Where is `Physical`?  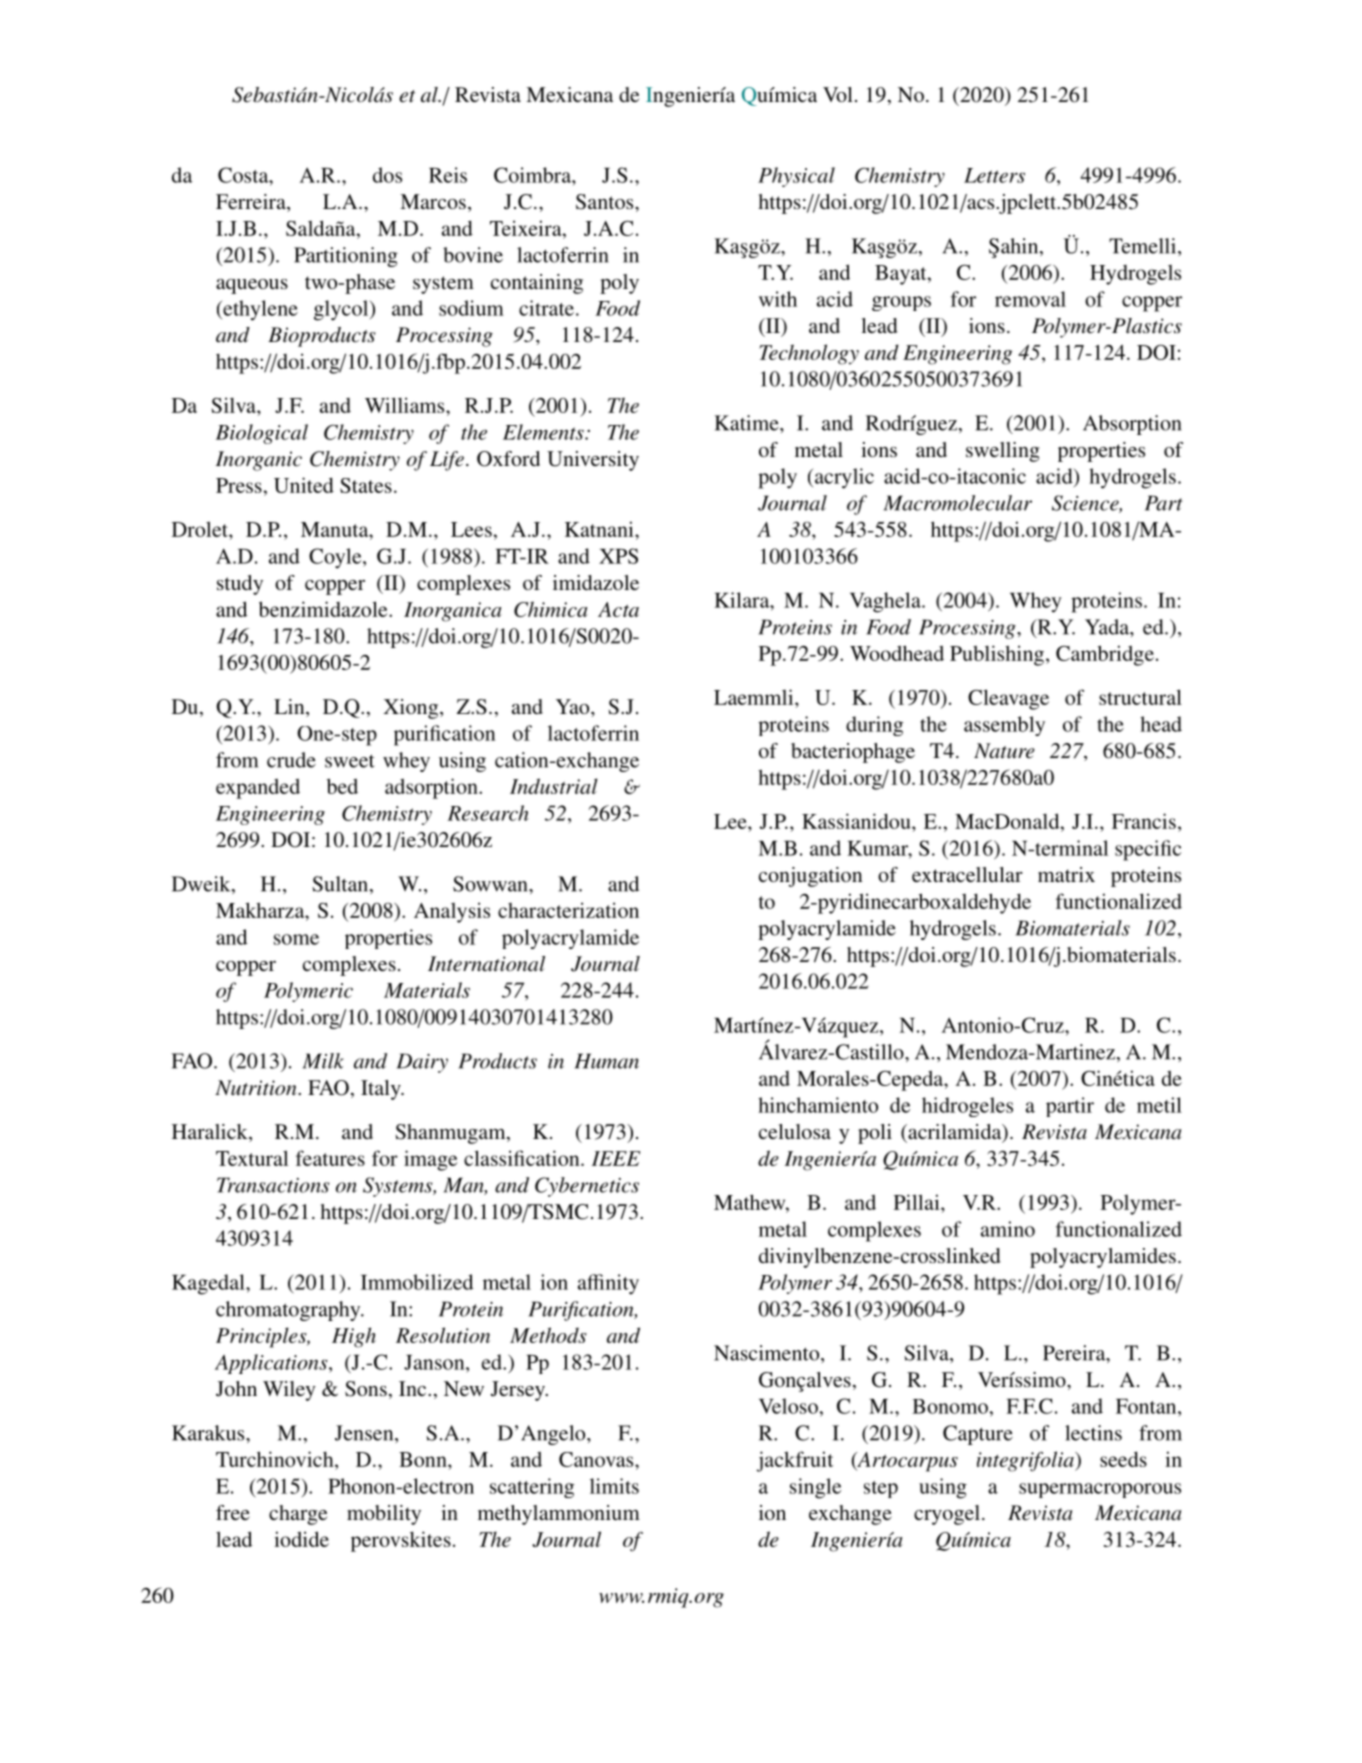
Physical is located at coordinates (796, 177).
